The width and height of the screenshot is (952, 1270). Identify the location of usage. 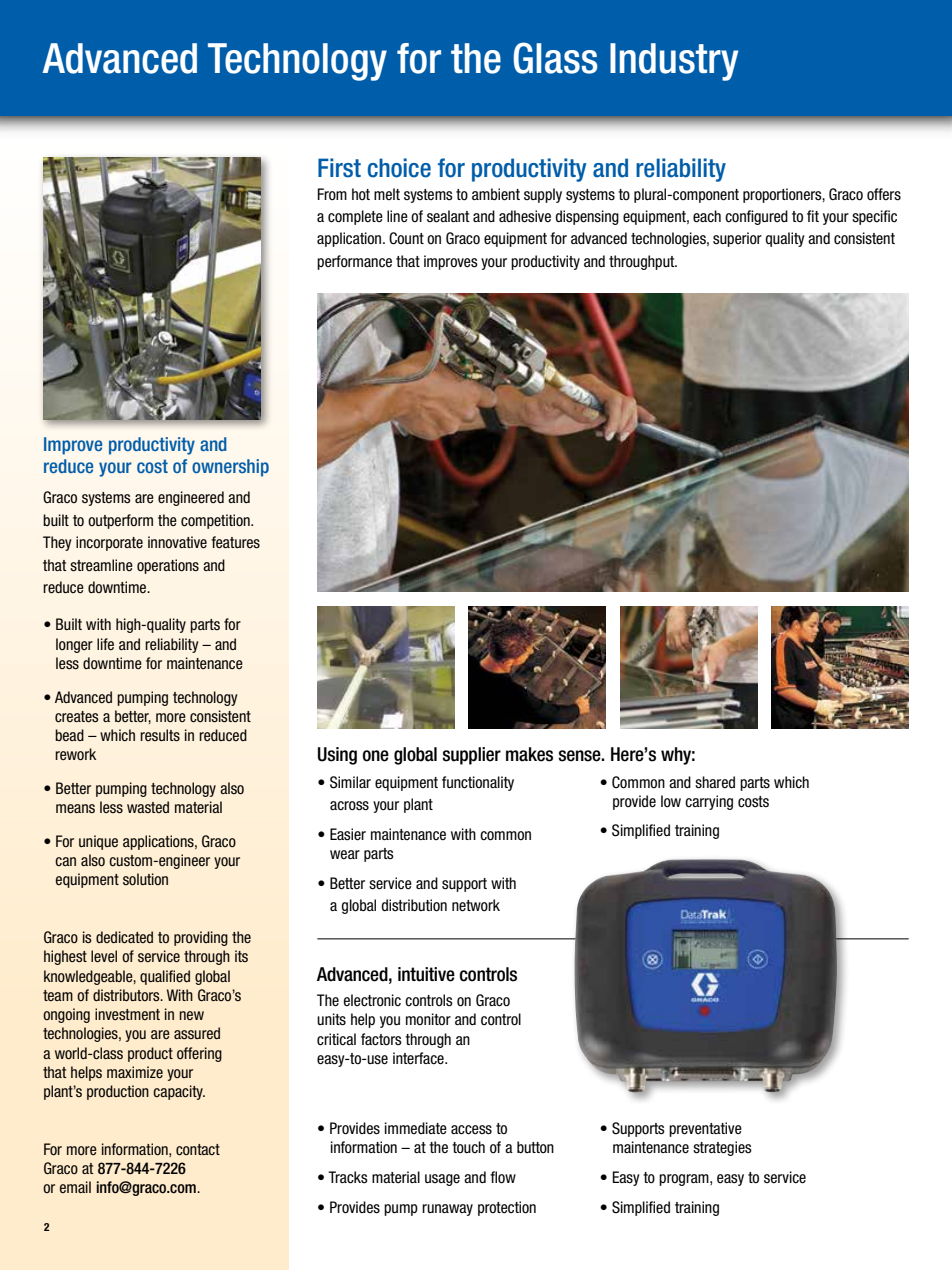
(442, 1180).
